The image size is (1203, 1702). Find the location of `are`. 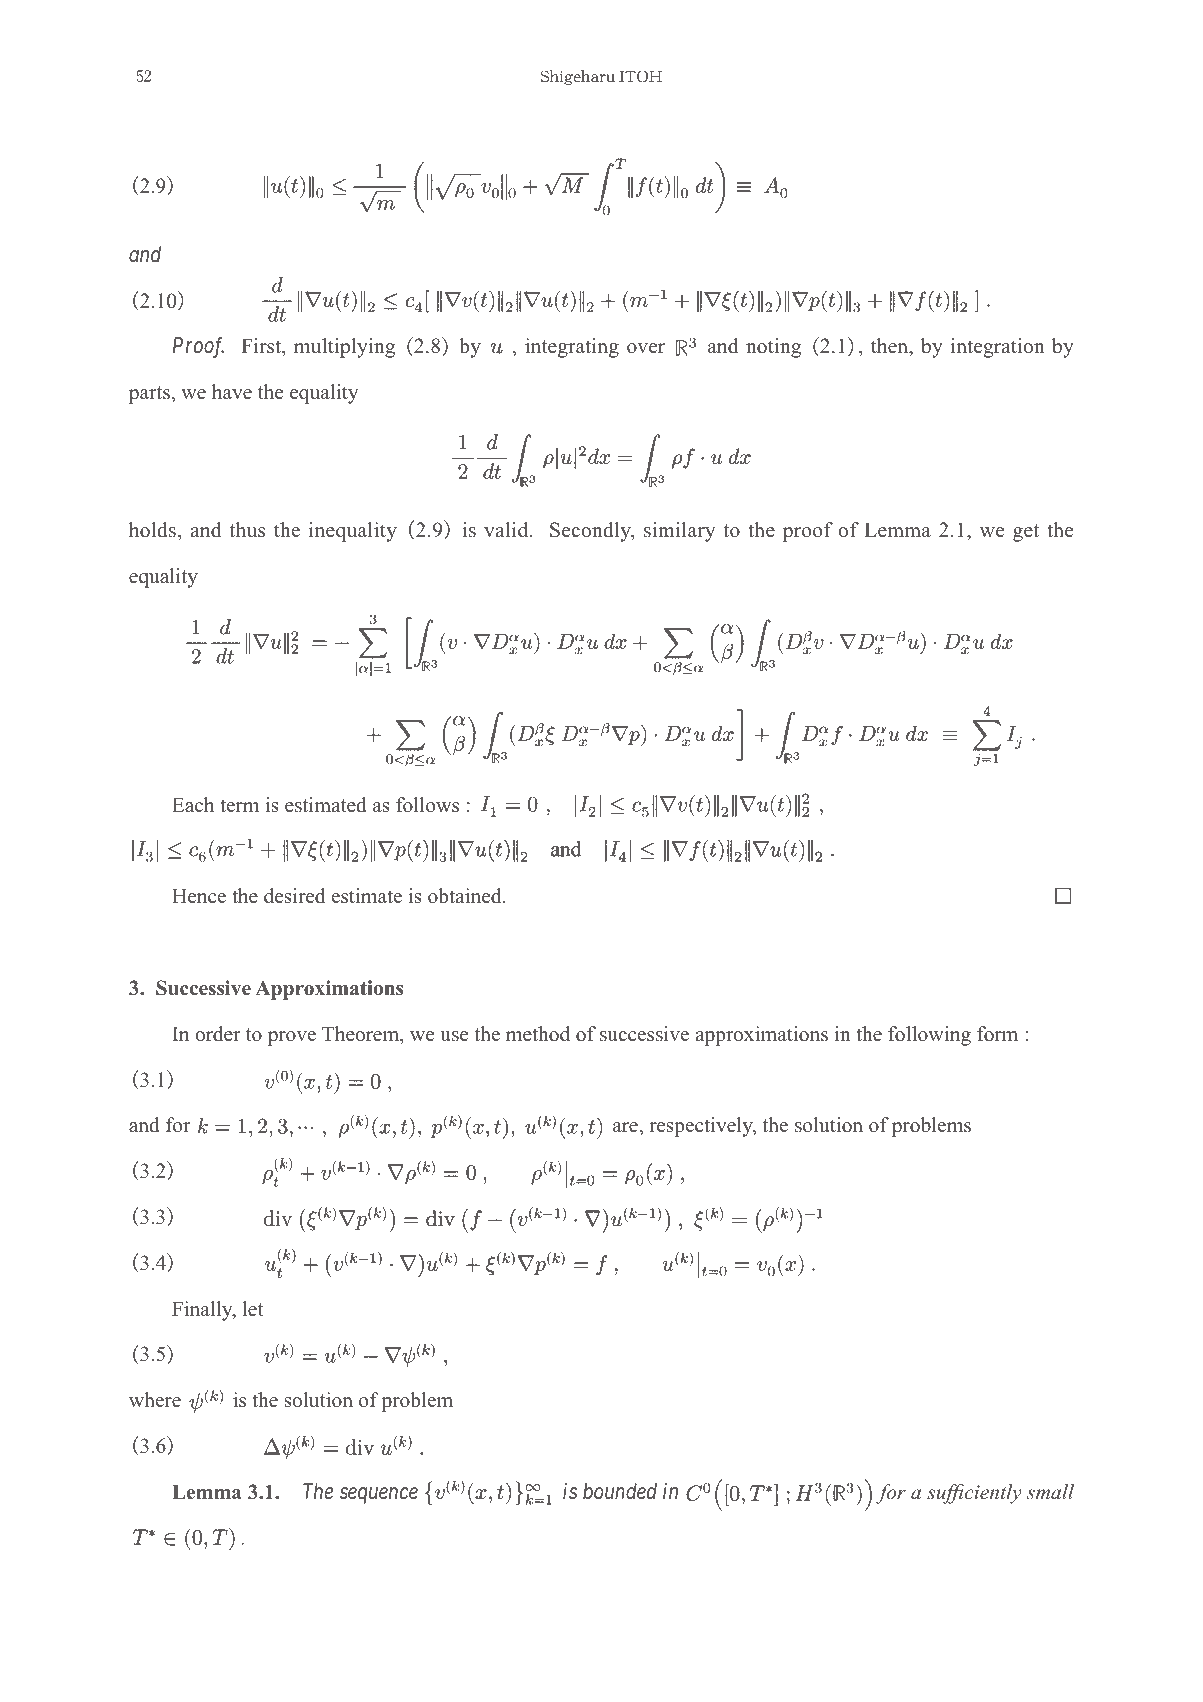

are is located at coordinates (626, 1127).
